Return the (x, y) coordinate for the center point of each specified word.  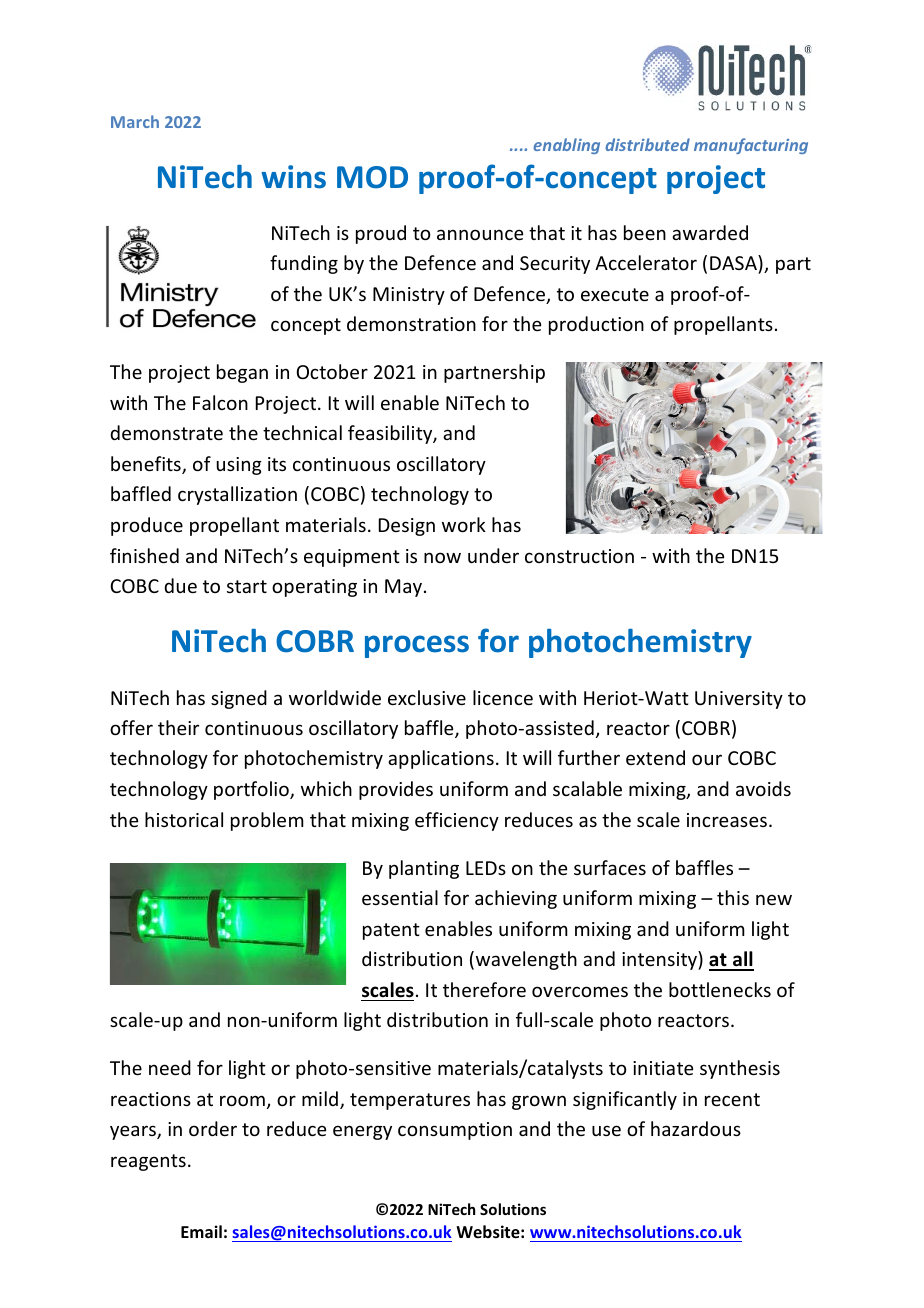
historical (184, 819)
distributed (647, 144)
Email (201, 1231)
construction (579, 556)
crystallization (237, 495)
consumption (455, 1131)
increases (727, 820)
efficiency (457, 821)
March (135, 121)
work (464, 524)
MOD (372, 177)
